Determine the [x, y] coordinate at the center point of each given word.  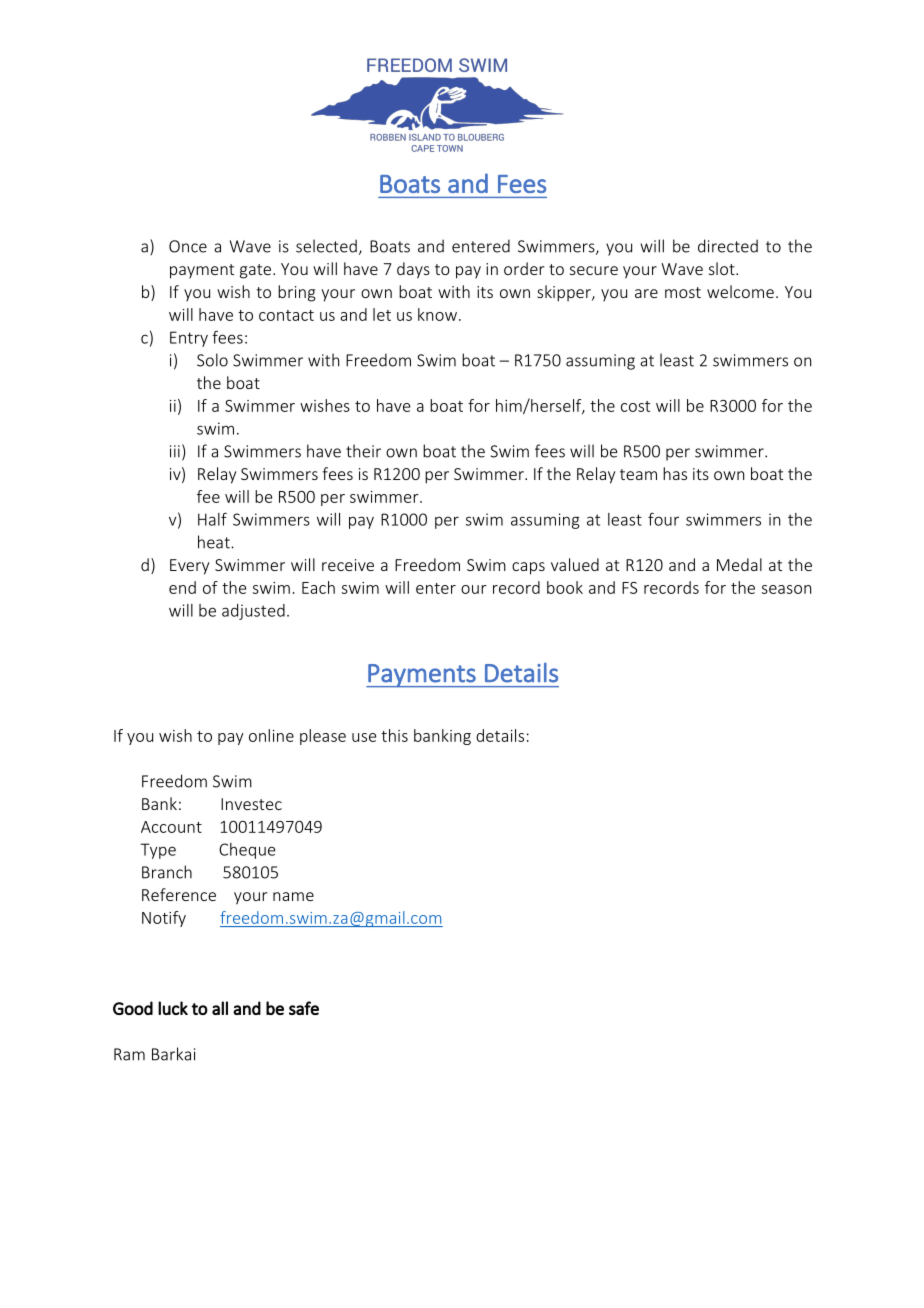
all [220, 1008]
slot [723, 268]
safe [304, 1008]
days [413, 270]
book [565, 587]
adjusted [253, 612]
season [786, 589]
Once [188, 246]
